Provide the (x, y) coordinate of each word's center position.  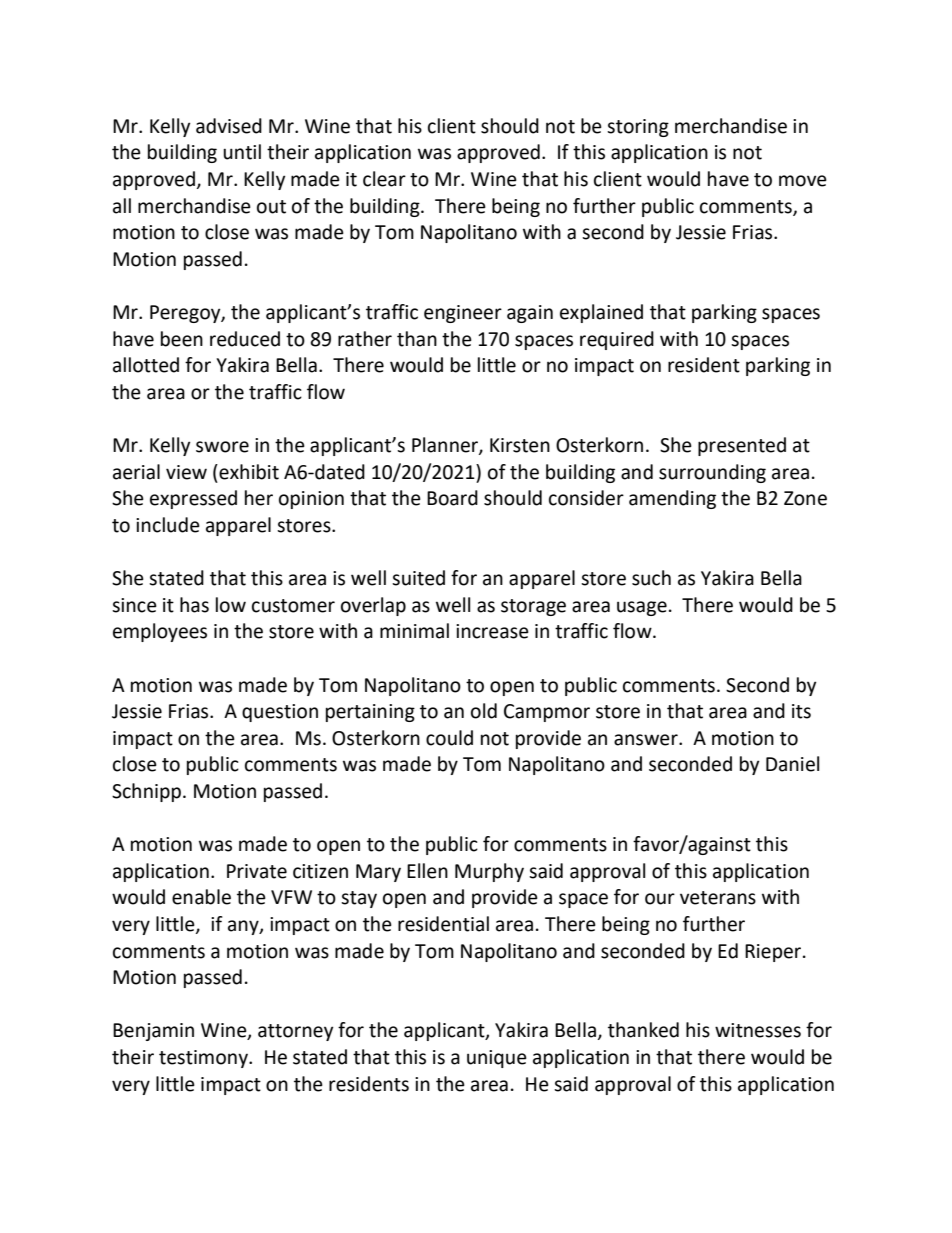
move (803, 181)
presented (742, 446)
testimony (204, 1059)
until (242, 152)
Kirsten (520, 445)
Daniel (792, 764)
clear (384, 179)
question (280, 713)
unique (497, 1059)
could (449, 738)
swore (222, 447)
